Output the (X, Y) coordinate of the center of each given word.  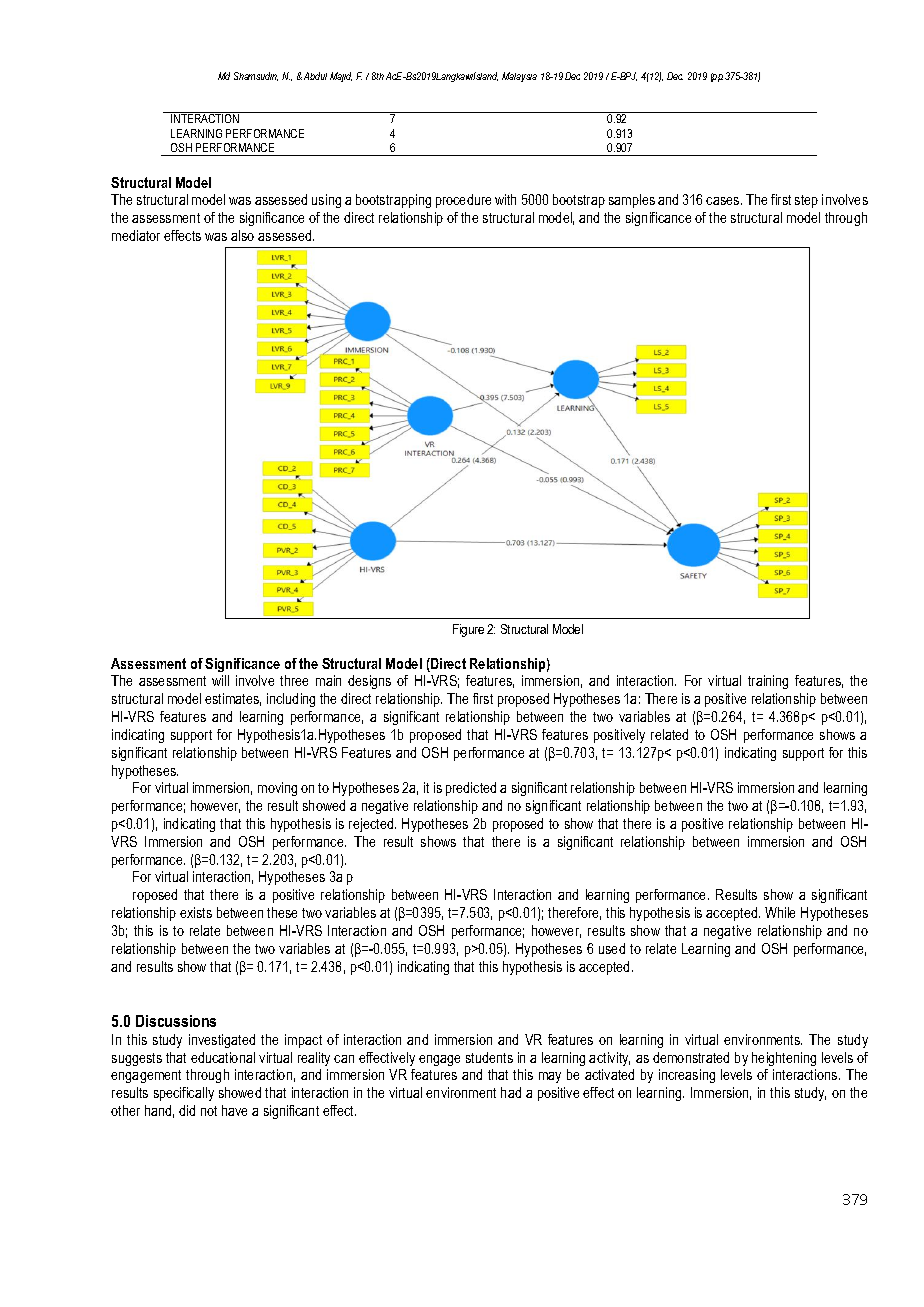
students (489, 1057)
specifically (184, 1094)
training (768, 682)
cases (724, 201)
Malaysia (519, 77)
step (806, 201)
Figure (468, 630)
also (242, 235)
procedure (463, 201)
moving (277, 789)
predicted (471, 789)
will (220, 680)
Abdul (315, 76)
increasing (687, 1076)
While (780, 912)
